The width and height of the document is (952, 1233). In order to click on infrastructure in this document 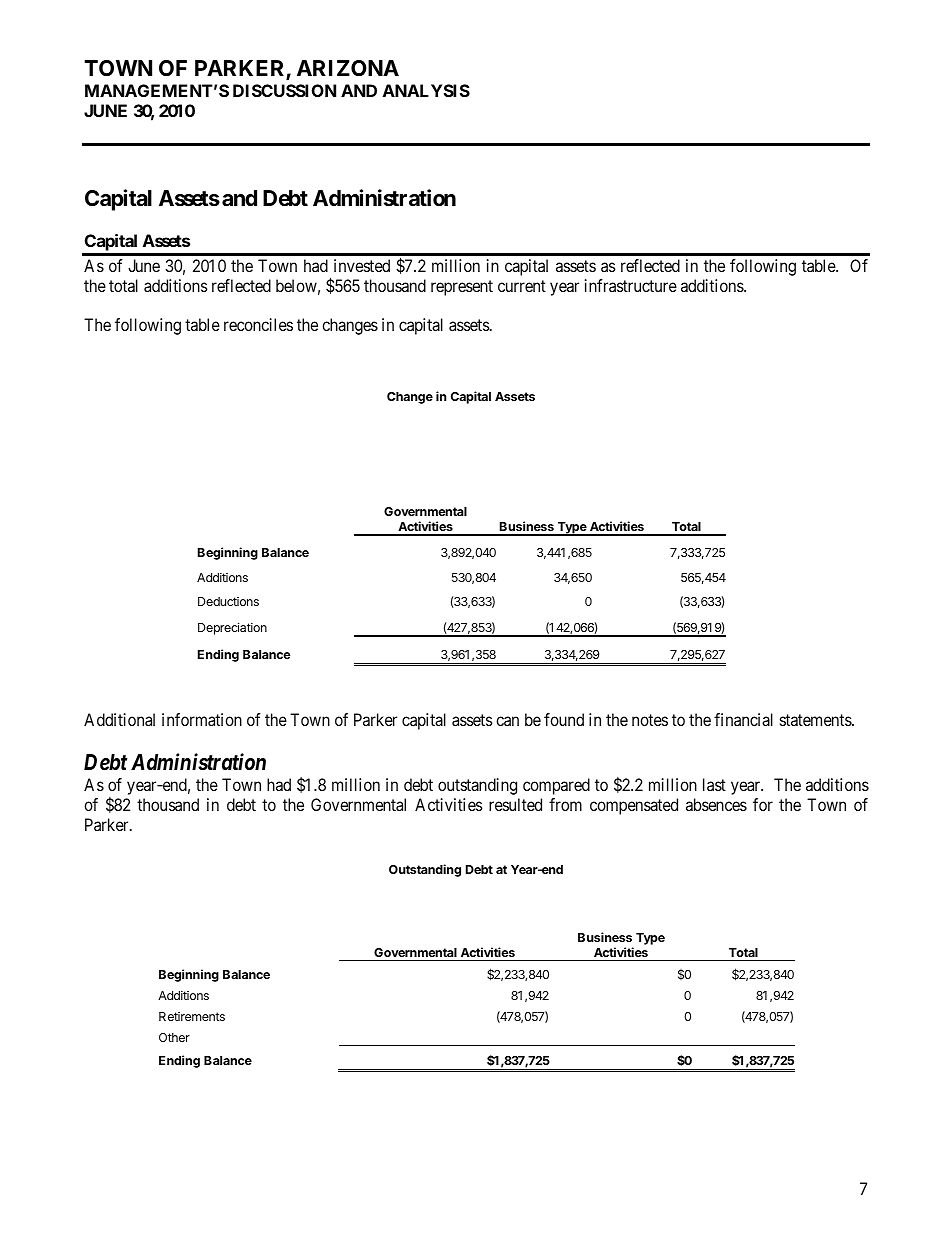, I will do `click(631, 285)`.
